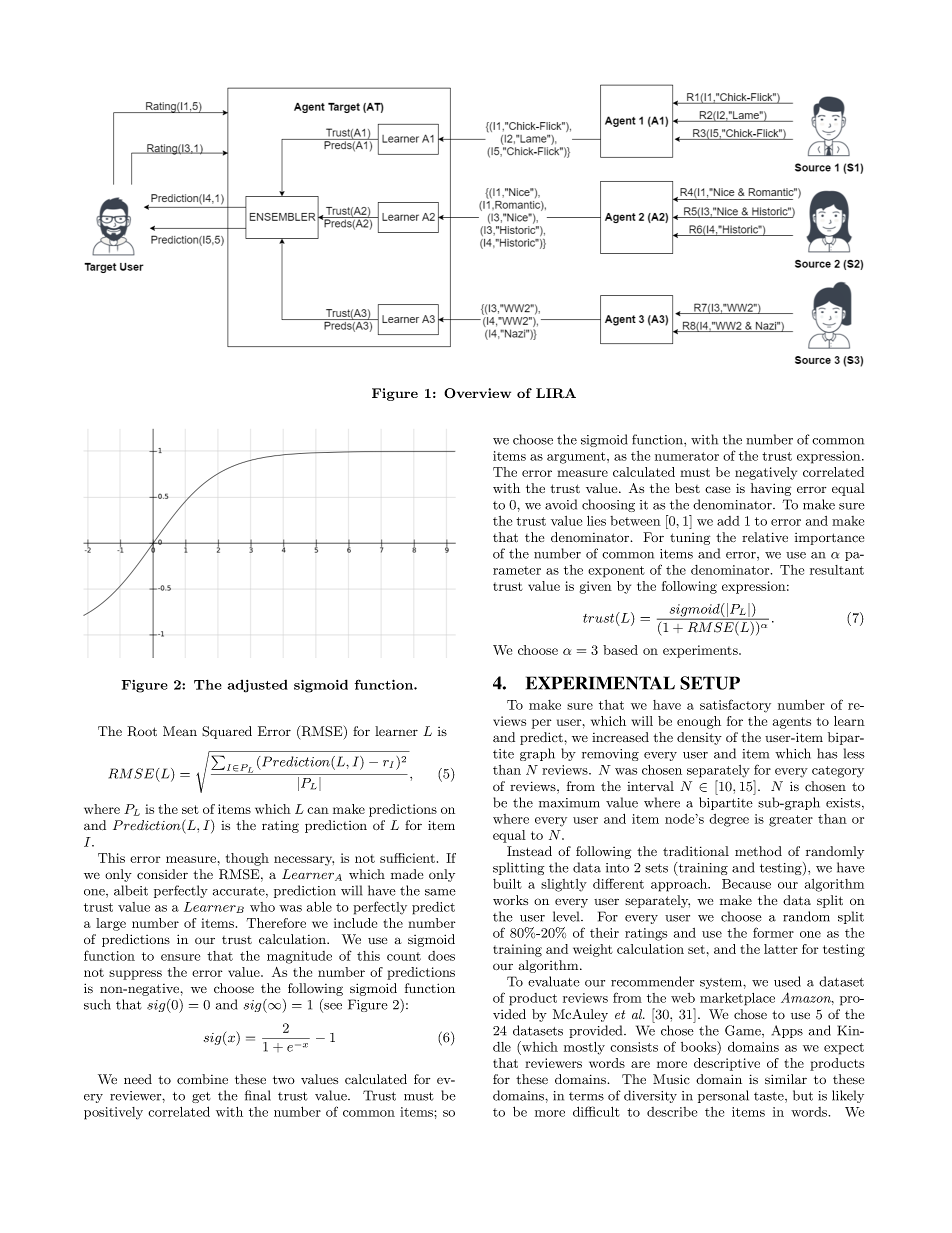  Describe the element at coordinates (180, 731) in the page. I see `Mean` at that location.
